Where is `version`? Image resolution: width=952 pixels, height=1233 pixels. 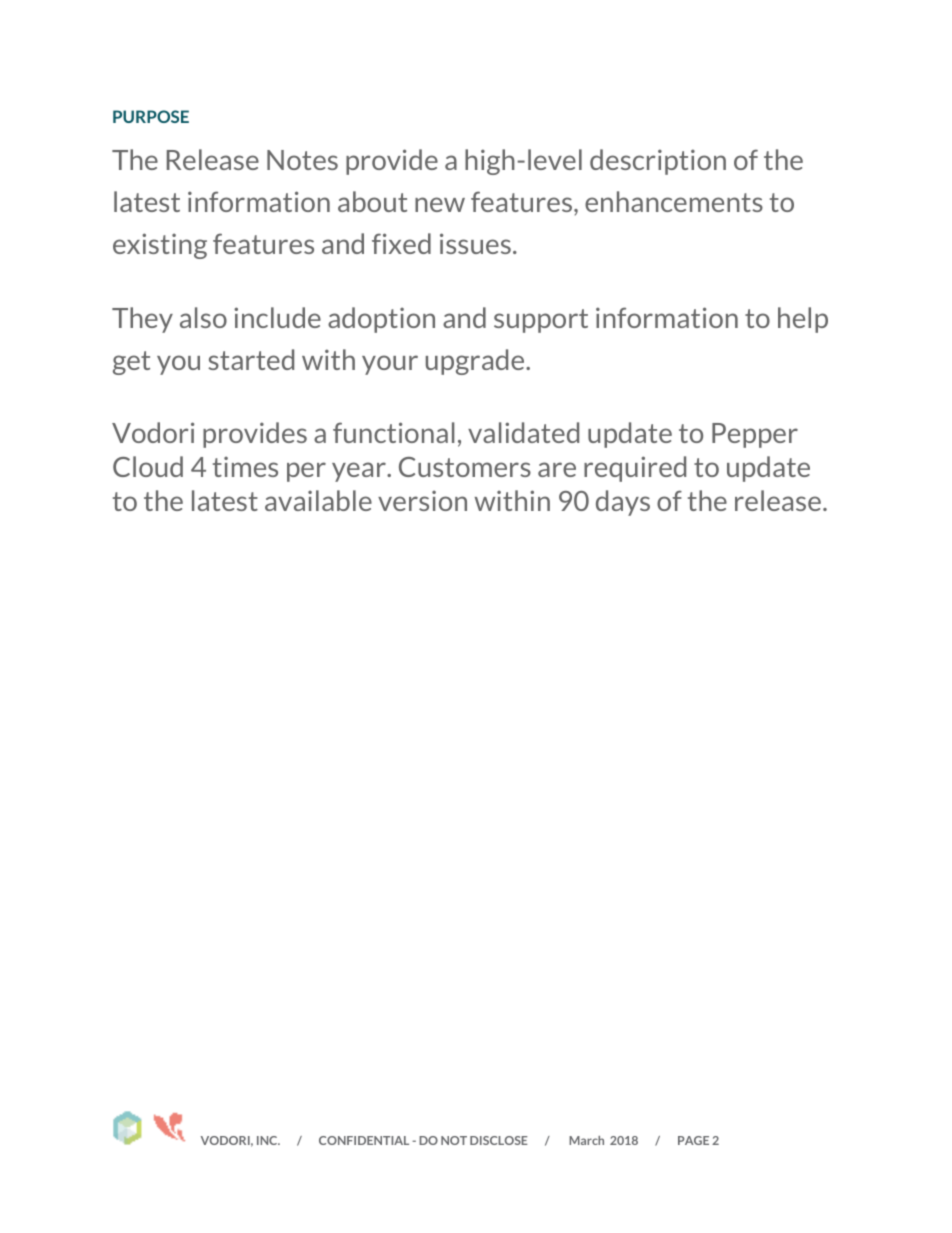 version is located at coordinates (422, 500).
